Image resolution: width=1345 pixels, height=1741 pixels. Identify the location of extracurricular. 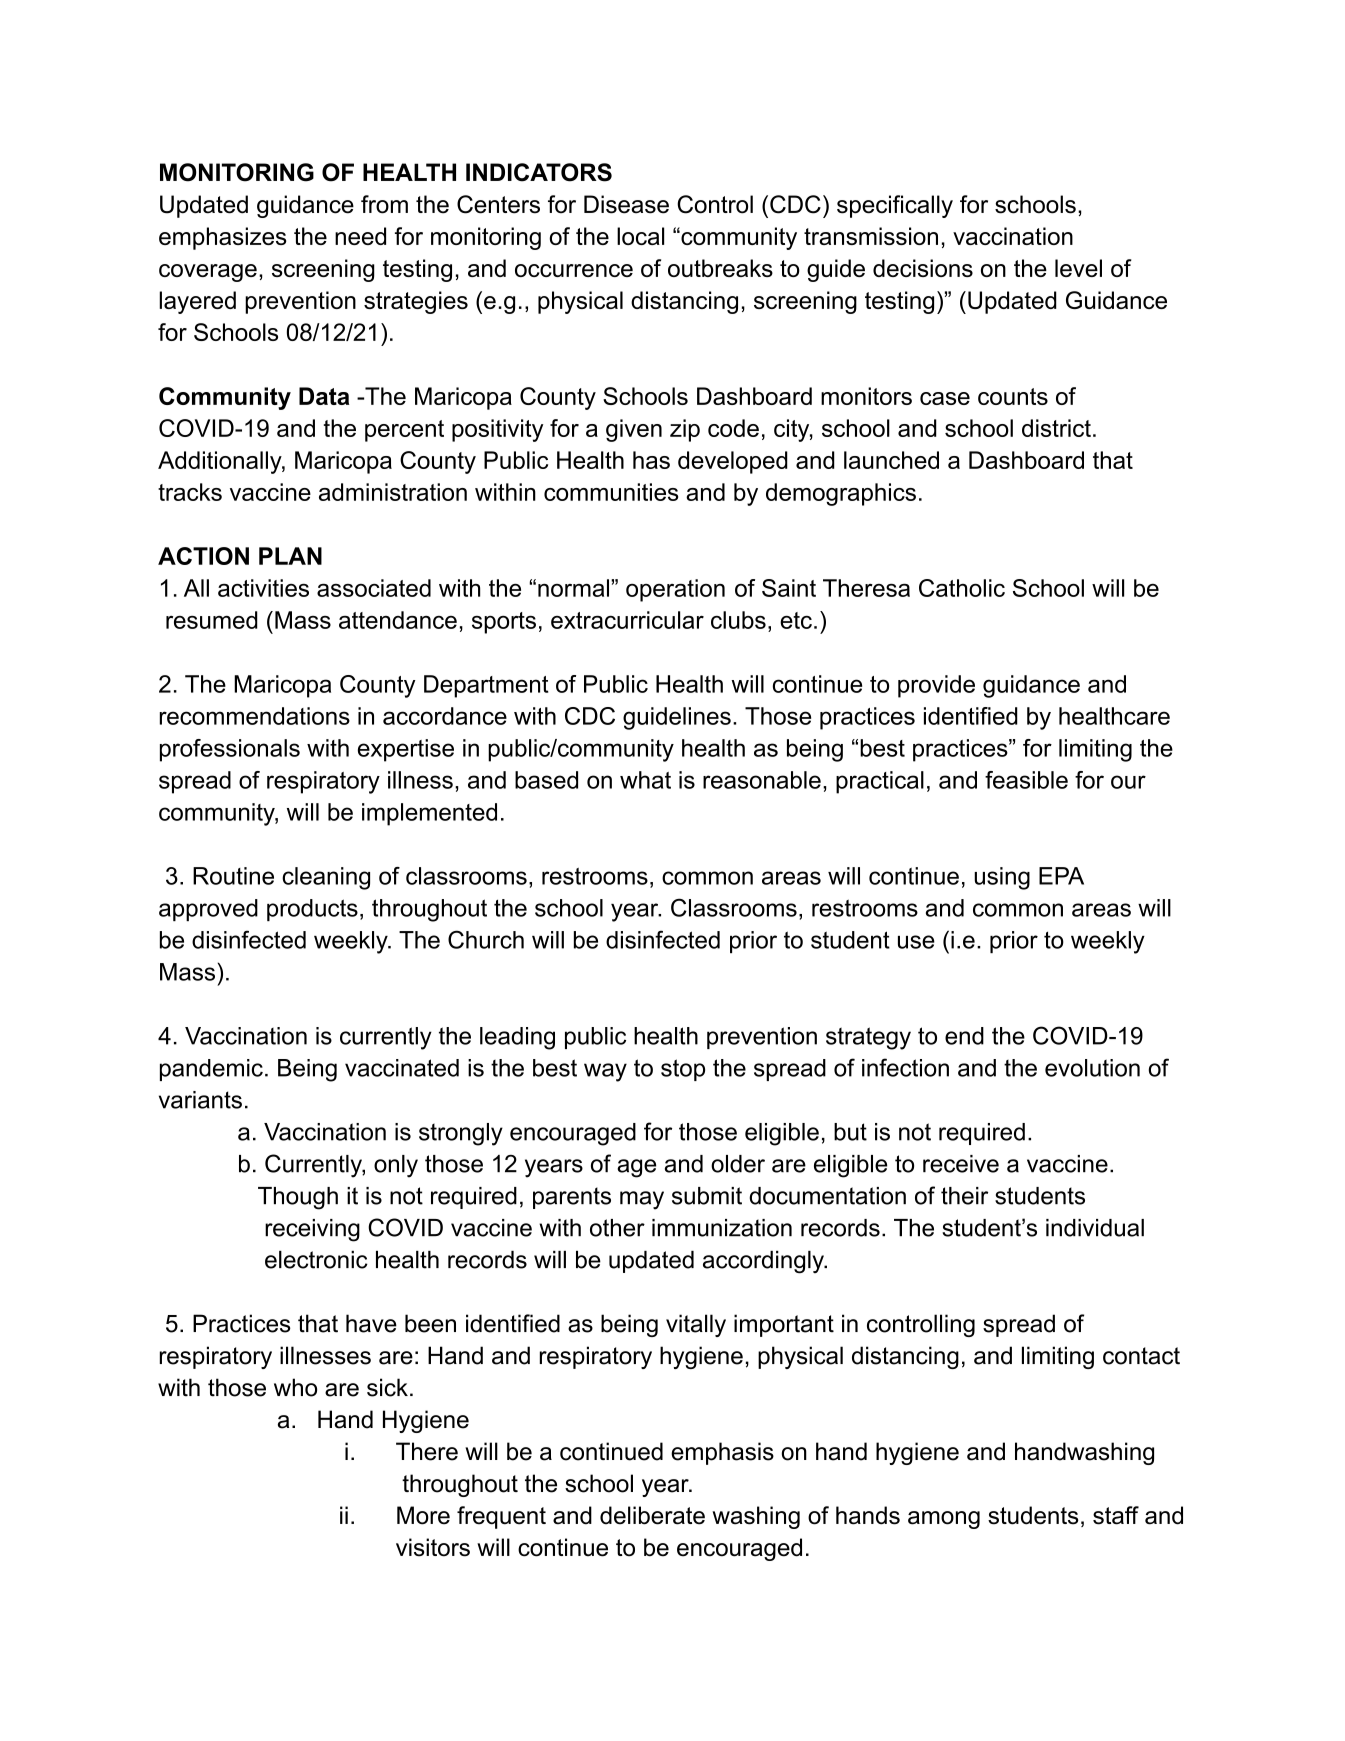
(627, 620).
